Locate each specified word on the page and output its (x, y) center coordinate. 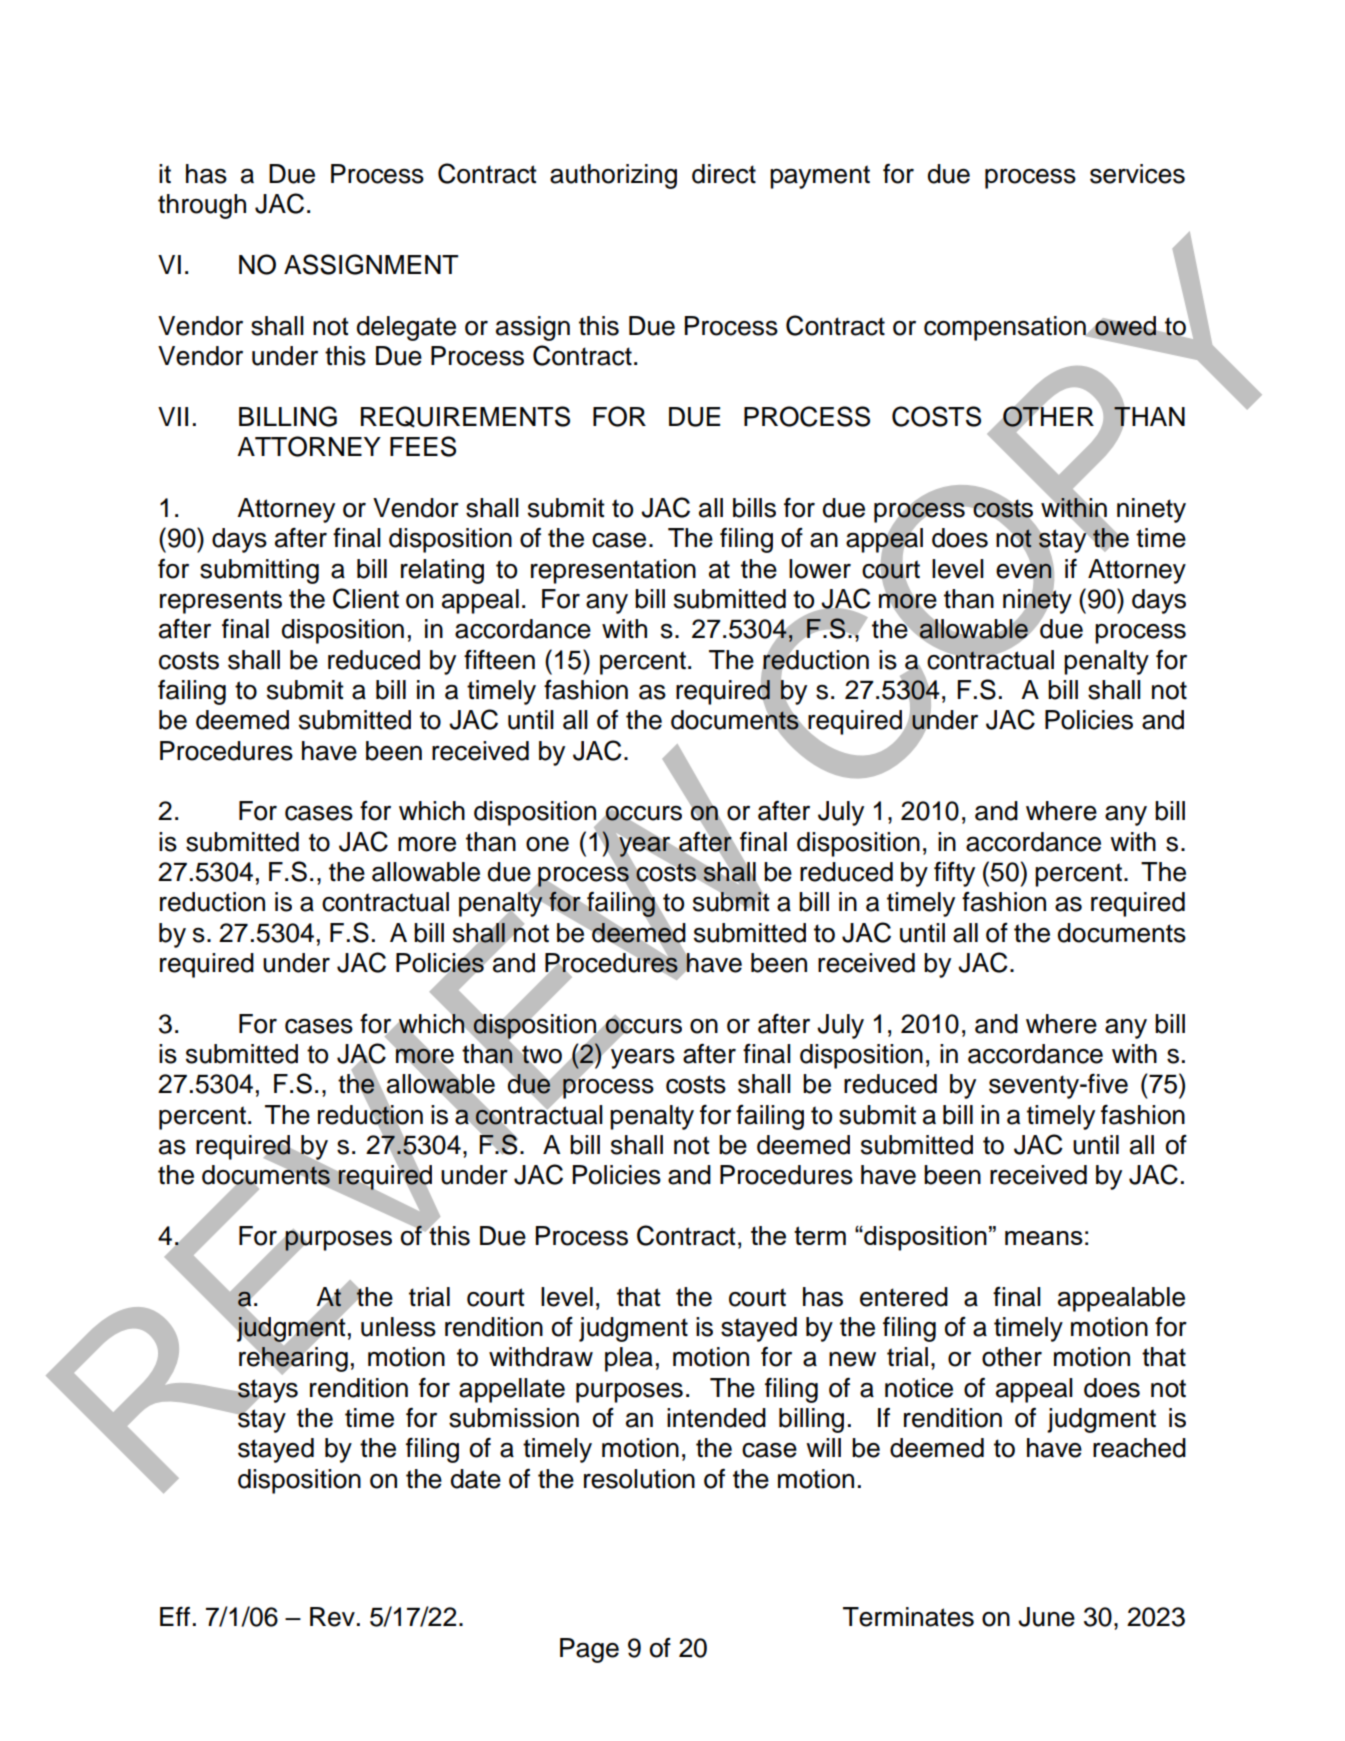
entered (904, 1297)
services (1137, 174)
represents (221, 602)
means (1044, 1238)
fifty (954, 874)
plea (629, 1359)
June (1046, 1617)
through (202, 206)
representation (613, 571)
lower (820, 569)
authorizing (613, 176)
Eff (175, 1616)
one (547, 844)
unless (398, 1327)
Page (589, 1650)
